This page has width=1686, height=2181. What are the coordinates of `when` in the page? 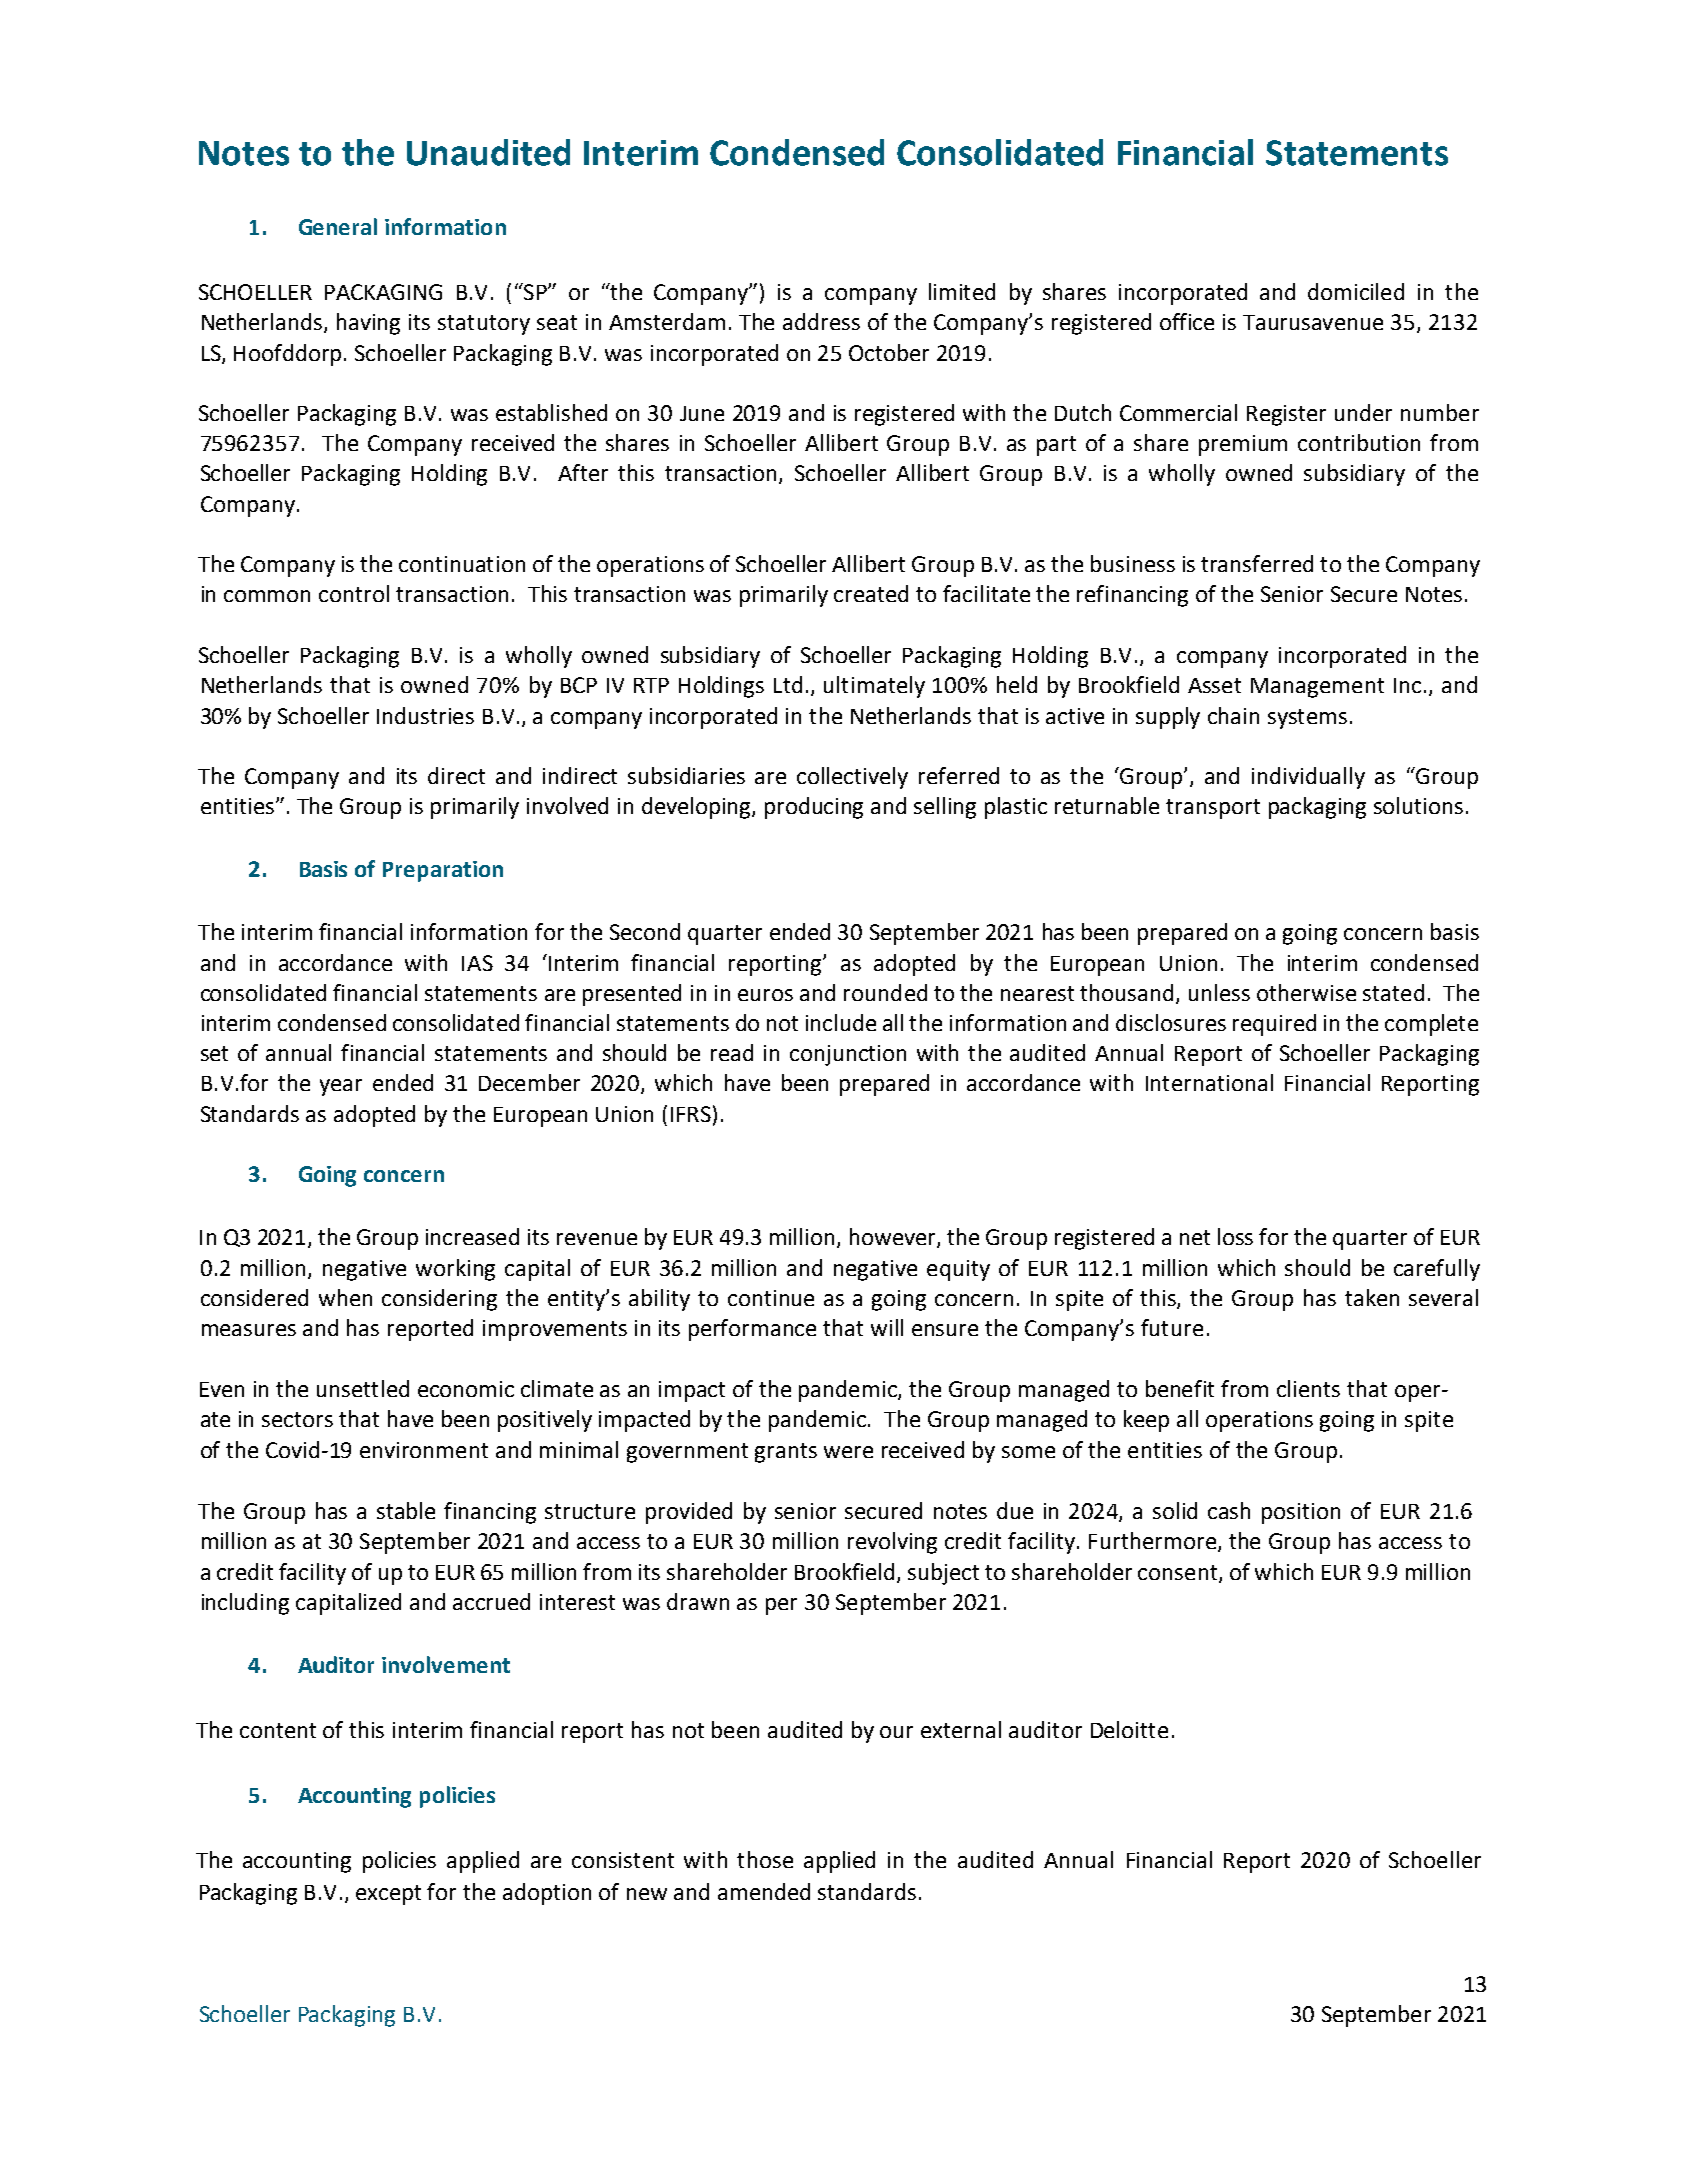 It's located at (345, 1297).
